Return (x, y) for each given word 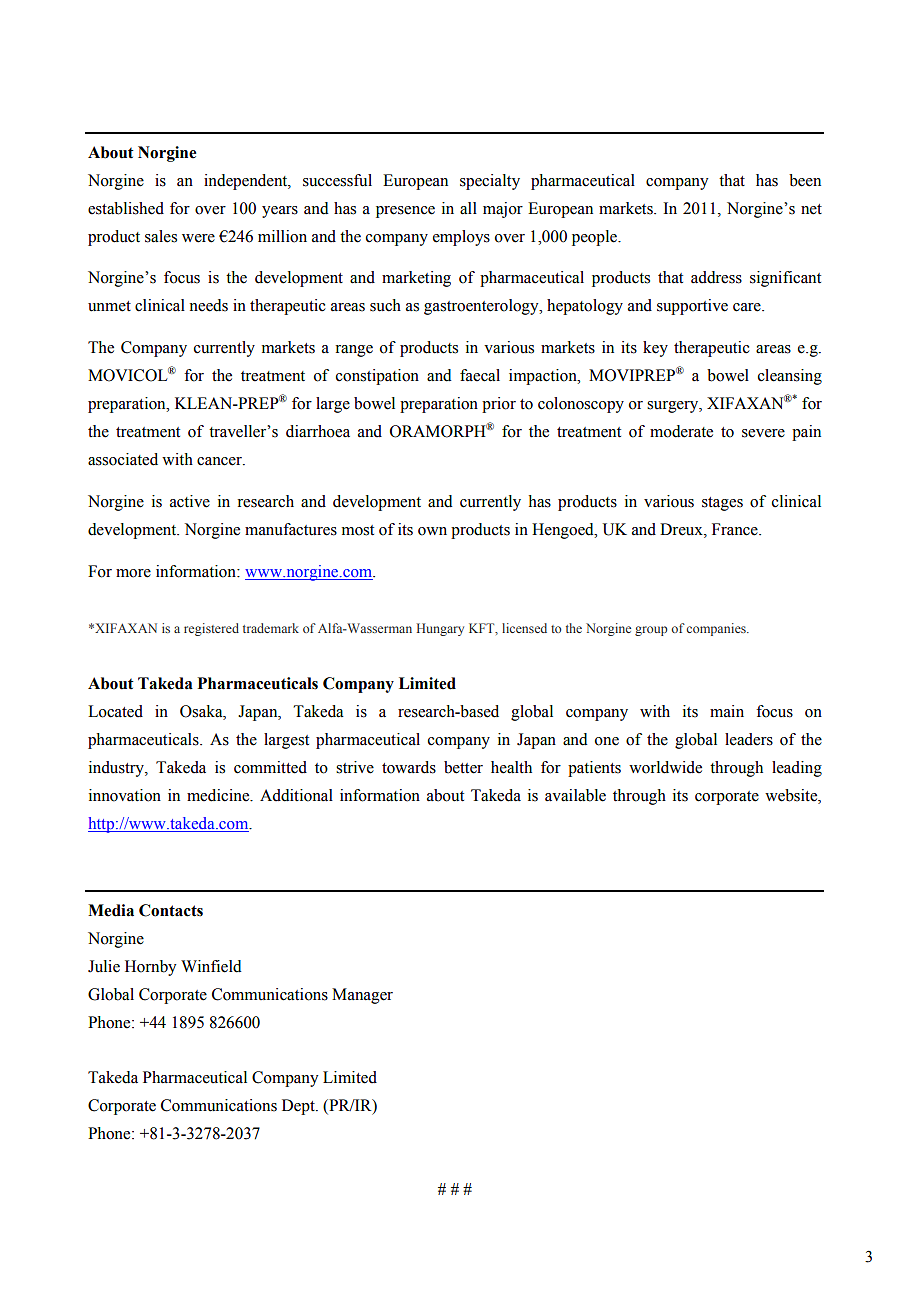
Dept (299, 1107)
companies (717, 629)
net (811, 209)
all (468, 208)
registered (211, 629)
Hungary (440, 629)
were (198, 238)
